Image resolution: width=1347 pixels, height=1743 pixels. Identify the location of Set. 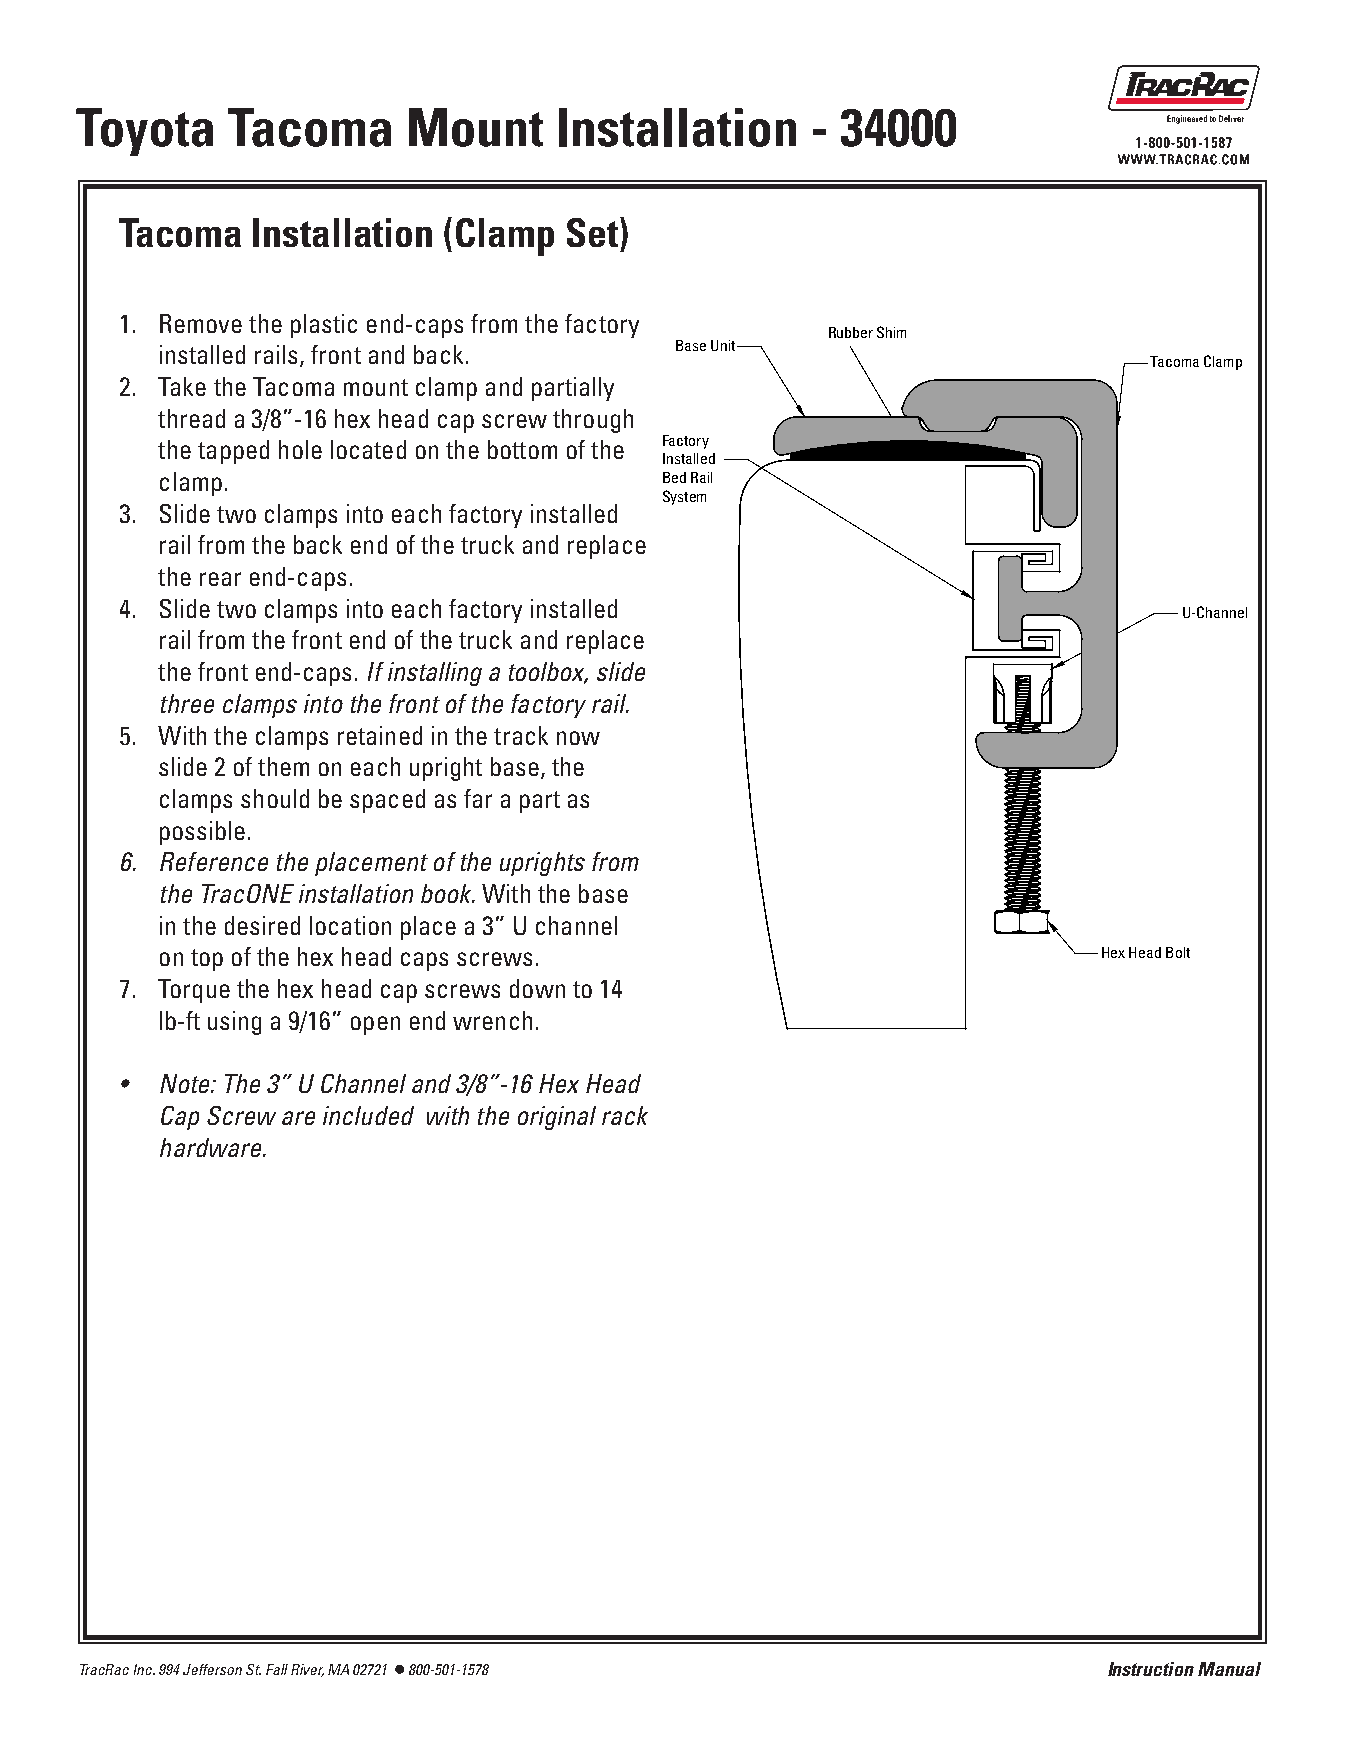
(592, 232).
